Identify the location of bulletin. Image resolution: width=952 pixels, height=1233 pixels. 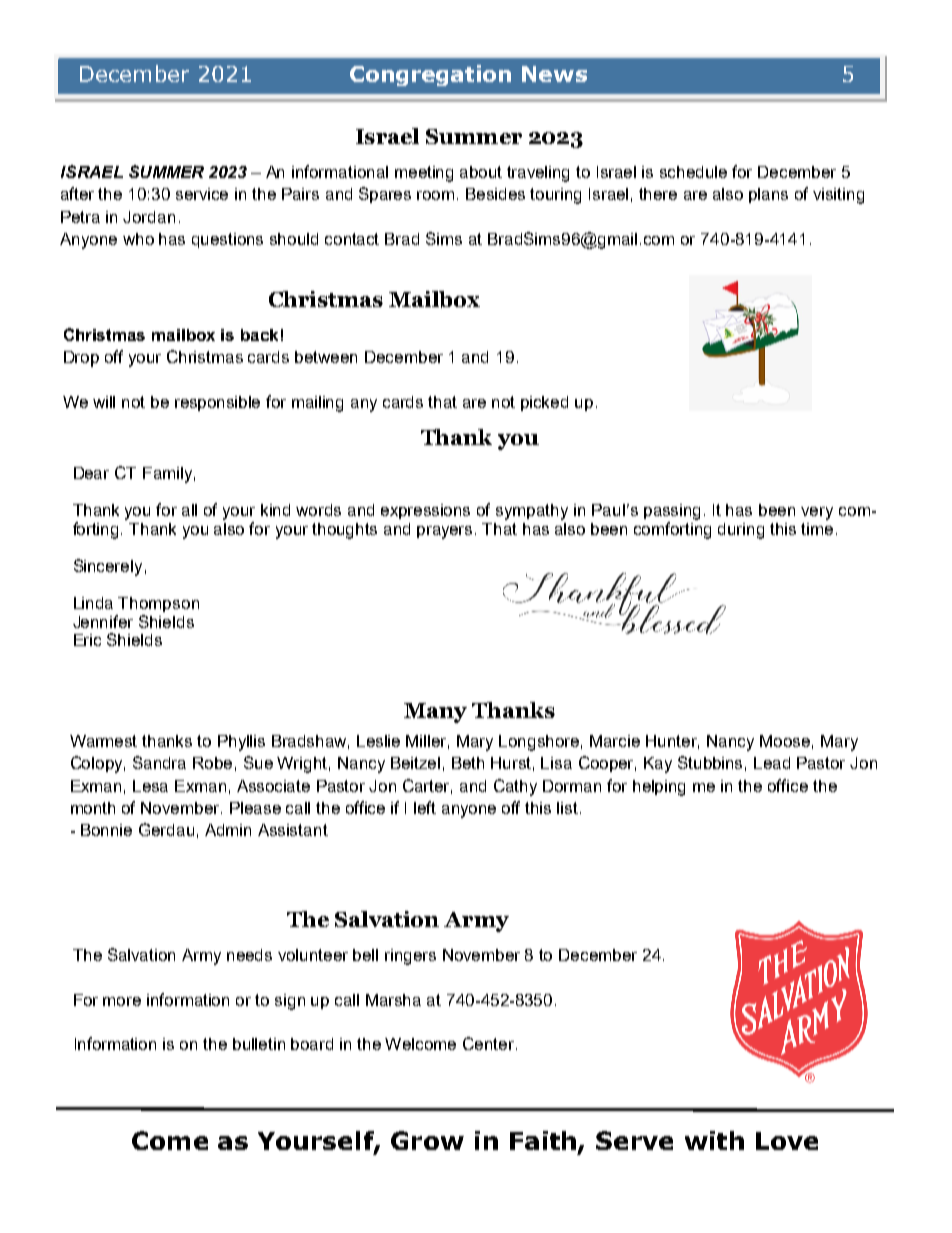
(259, 1044).
